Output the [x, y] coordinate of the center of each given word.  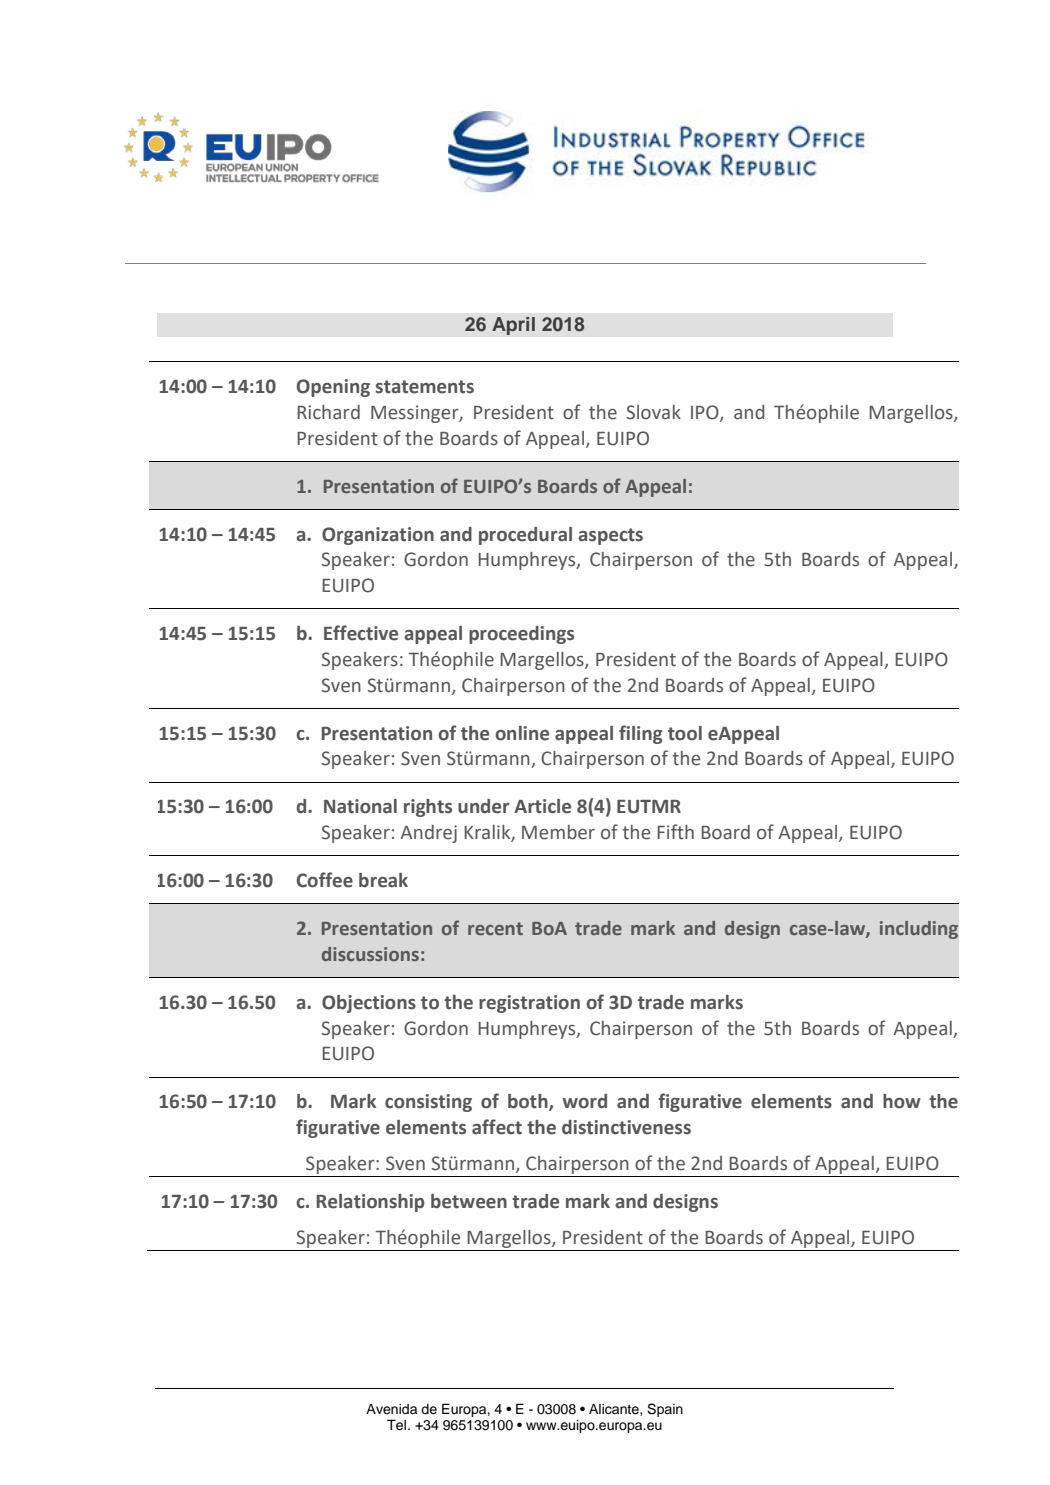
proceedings [521, 635]
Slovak [653, 412]
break [383, 880]
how [902, 1101]
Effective [361, 633]
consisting [428, 1103]
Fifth [675, 832]
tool [685, 733]
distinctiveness [626, 1127]
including [919, 930]
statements [424, 387]
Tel [396, 1425]
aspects [610, 536]
